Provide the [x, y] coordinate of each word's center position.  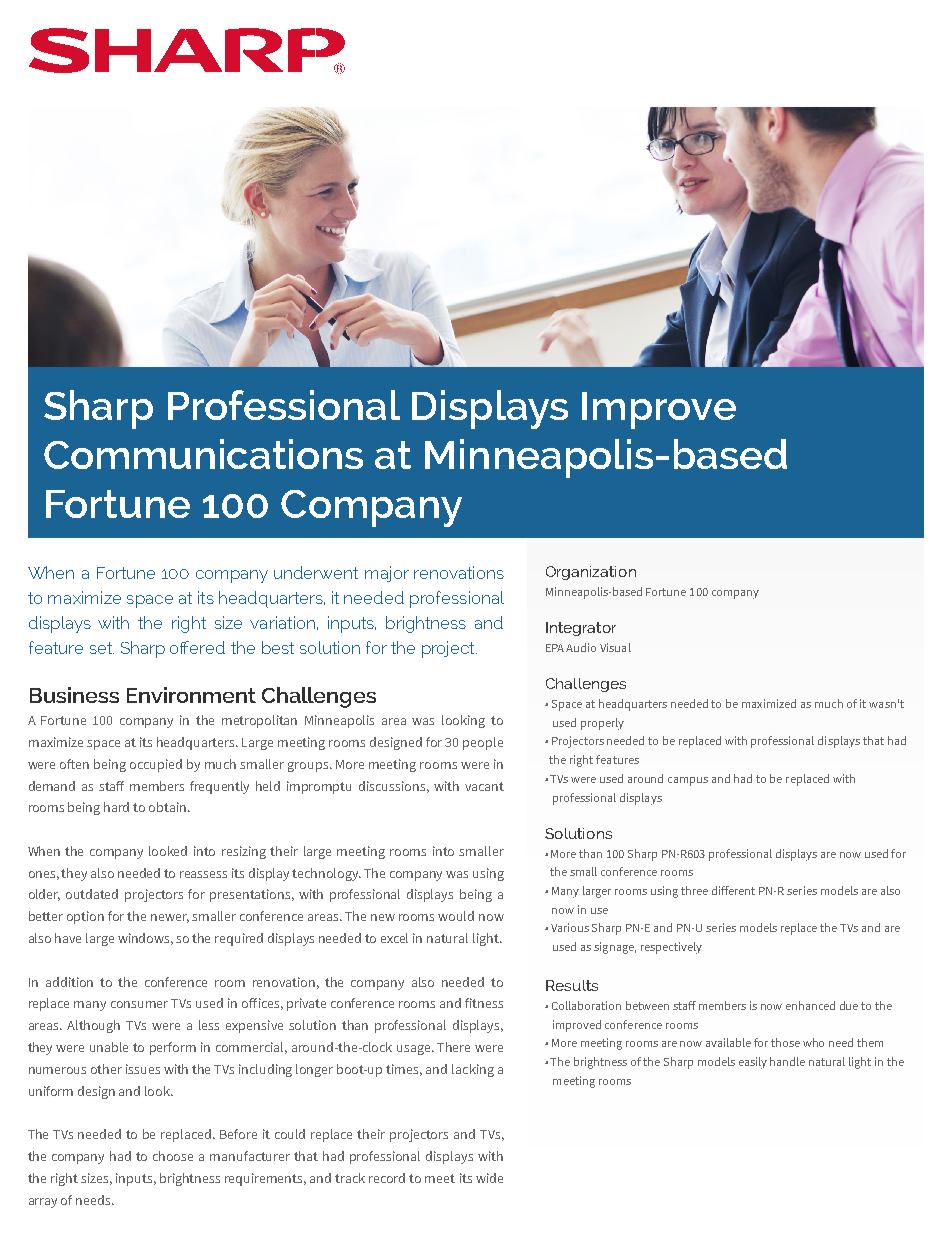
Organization [591, 573]
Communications [203, 454]
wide [489, 1178]
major [387, 574]
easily [753, 1063]
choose [173, 1156]
